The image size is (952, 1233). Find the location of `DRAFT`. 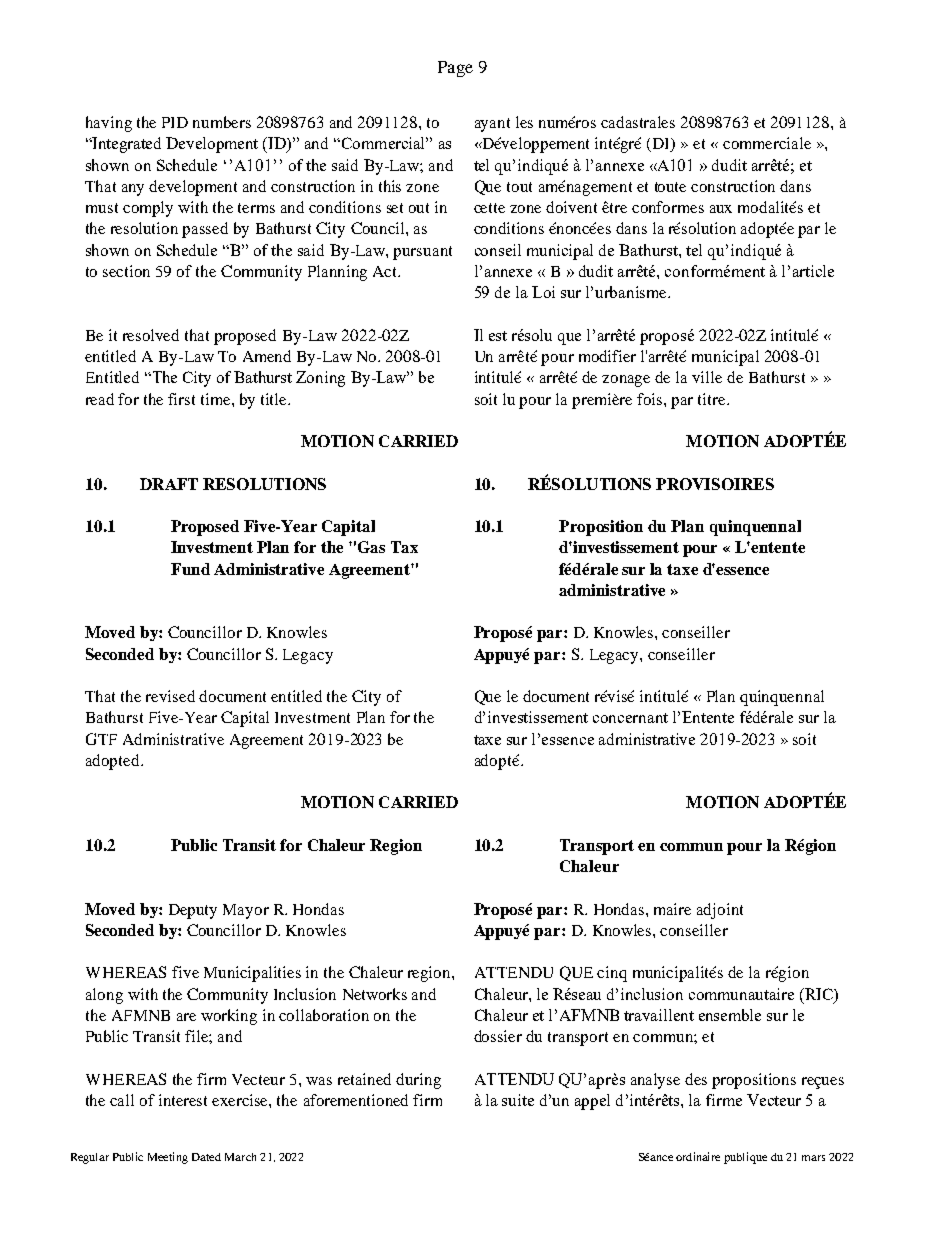

DRAFT is located at coordinates (169, 484).
